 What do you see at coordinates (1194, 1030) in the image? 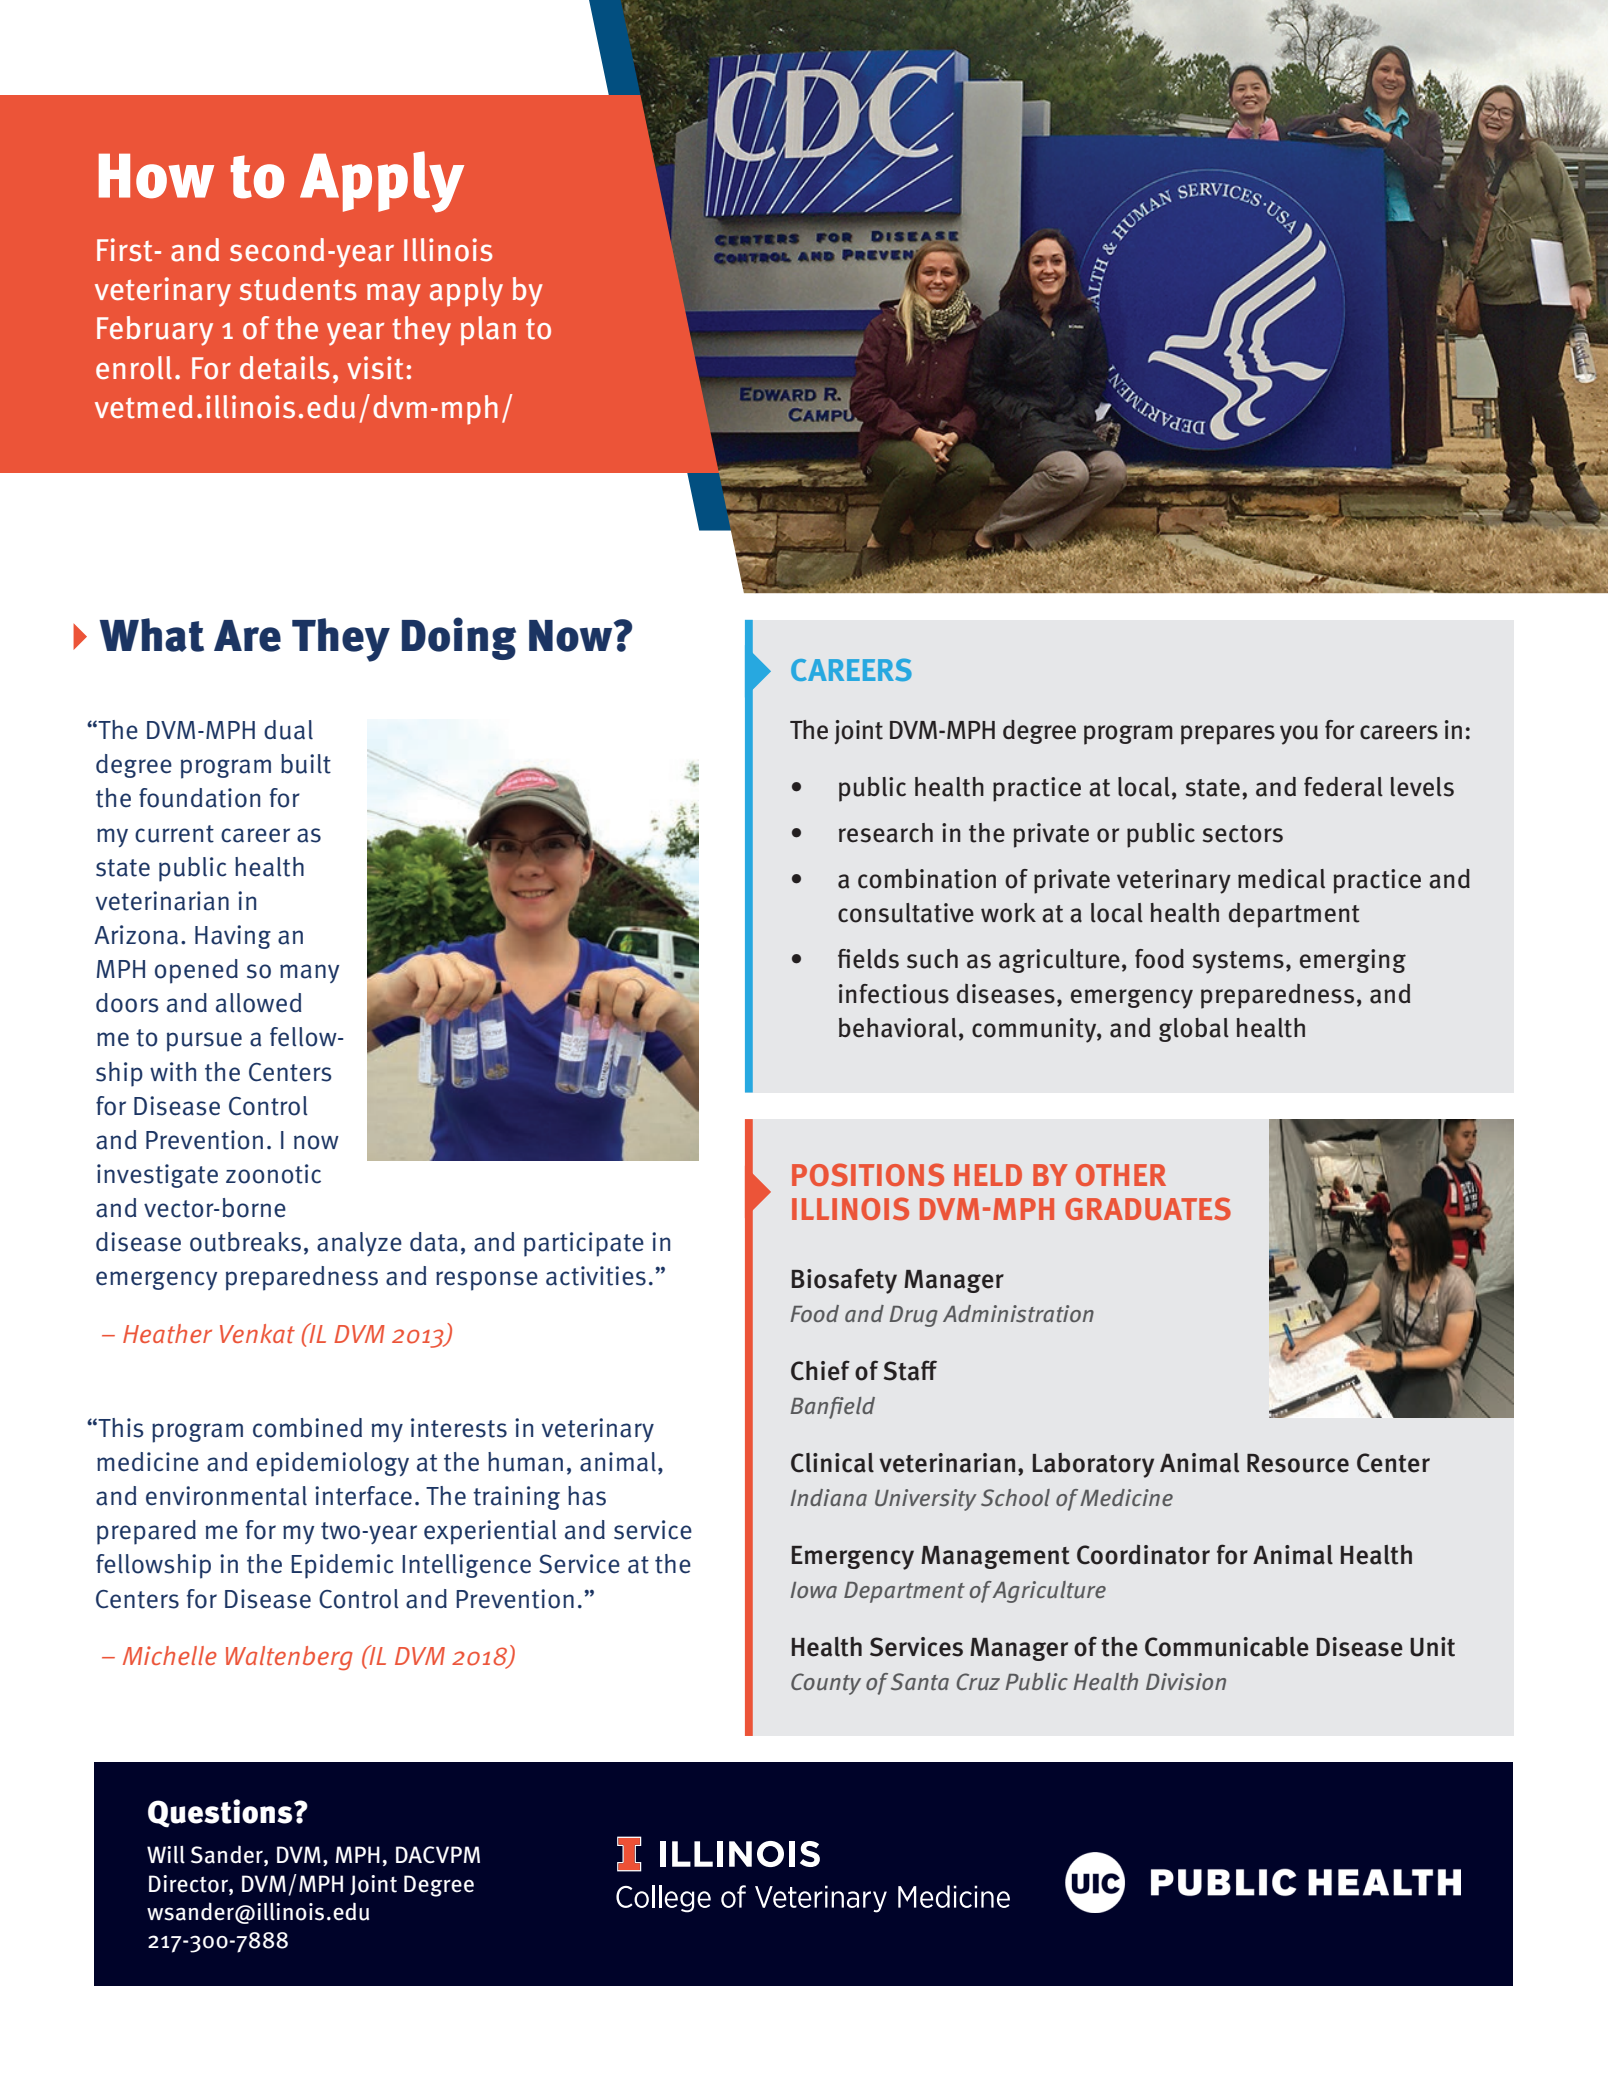
I see `global` at bounding box center [1194, 1030].
